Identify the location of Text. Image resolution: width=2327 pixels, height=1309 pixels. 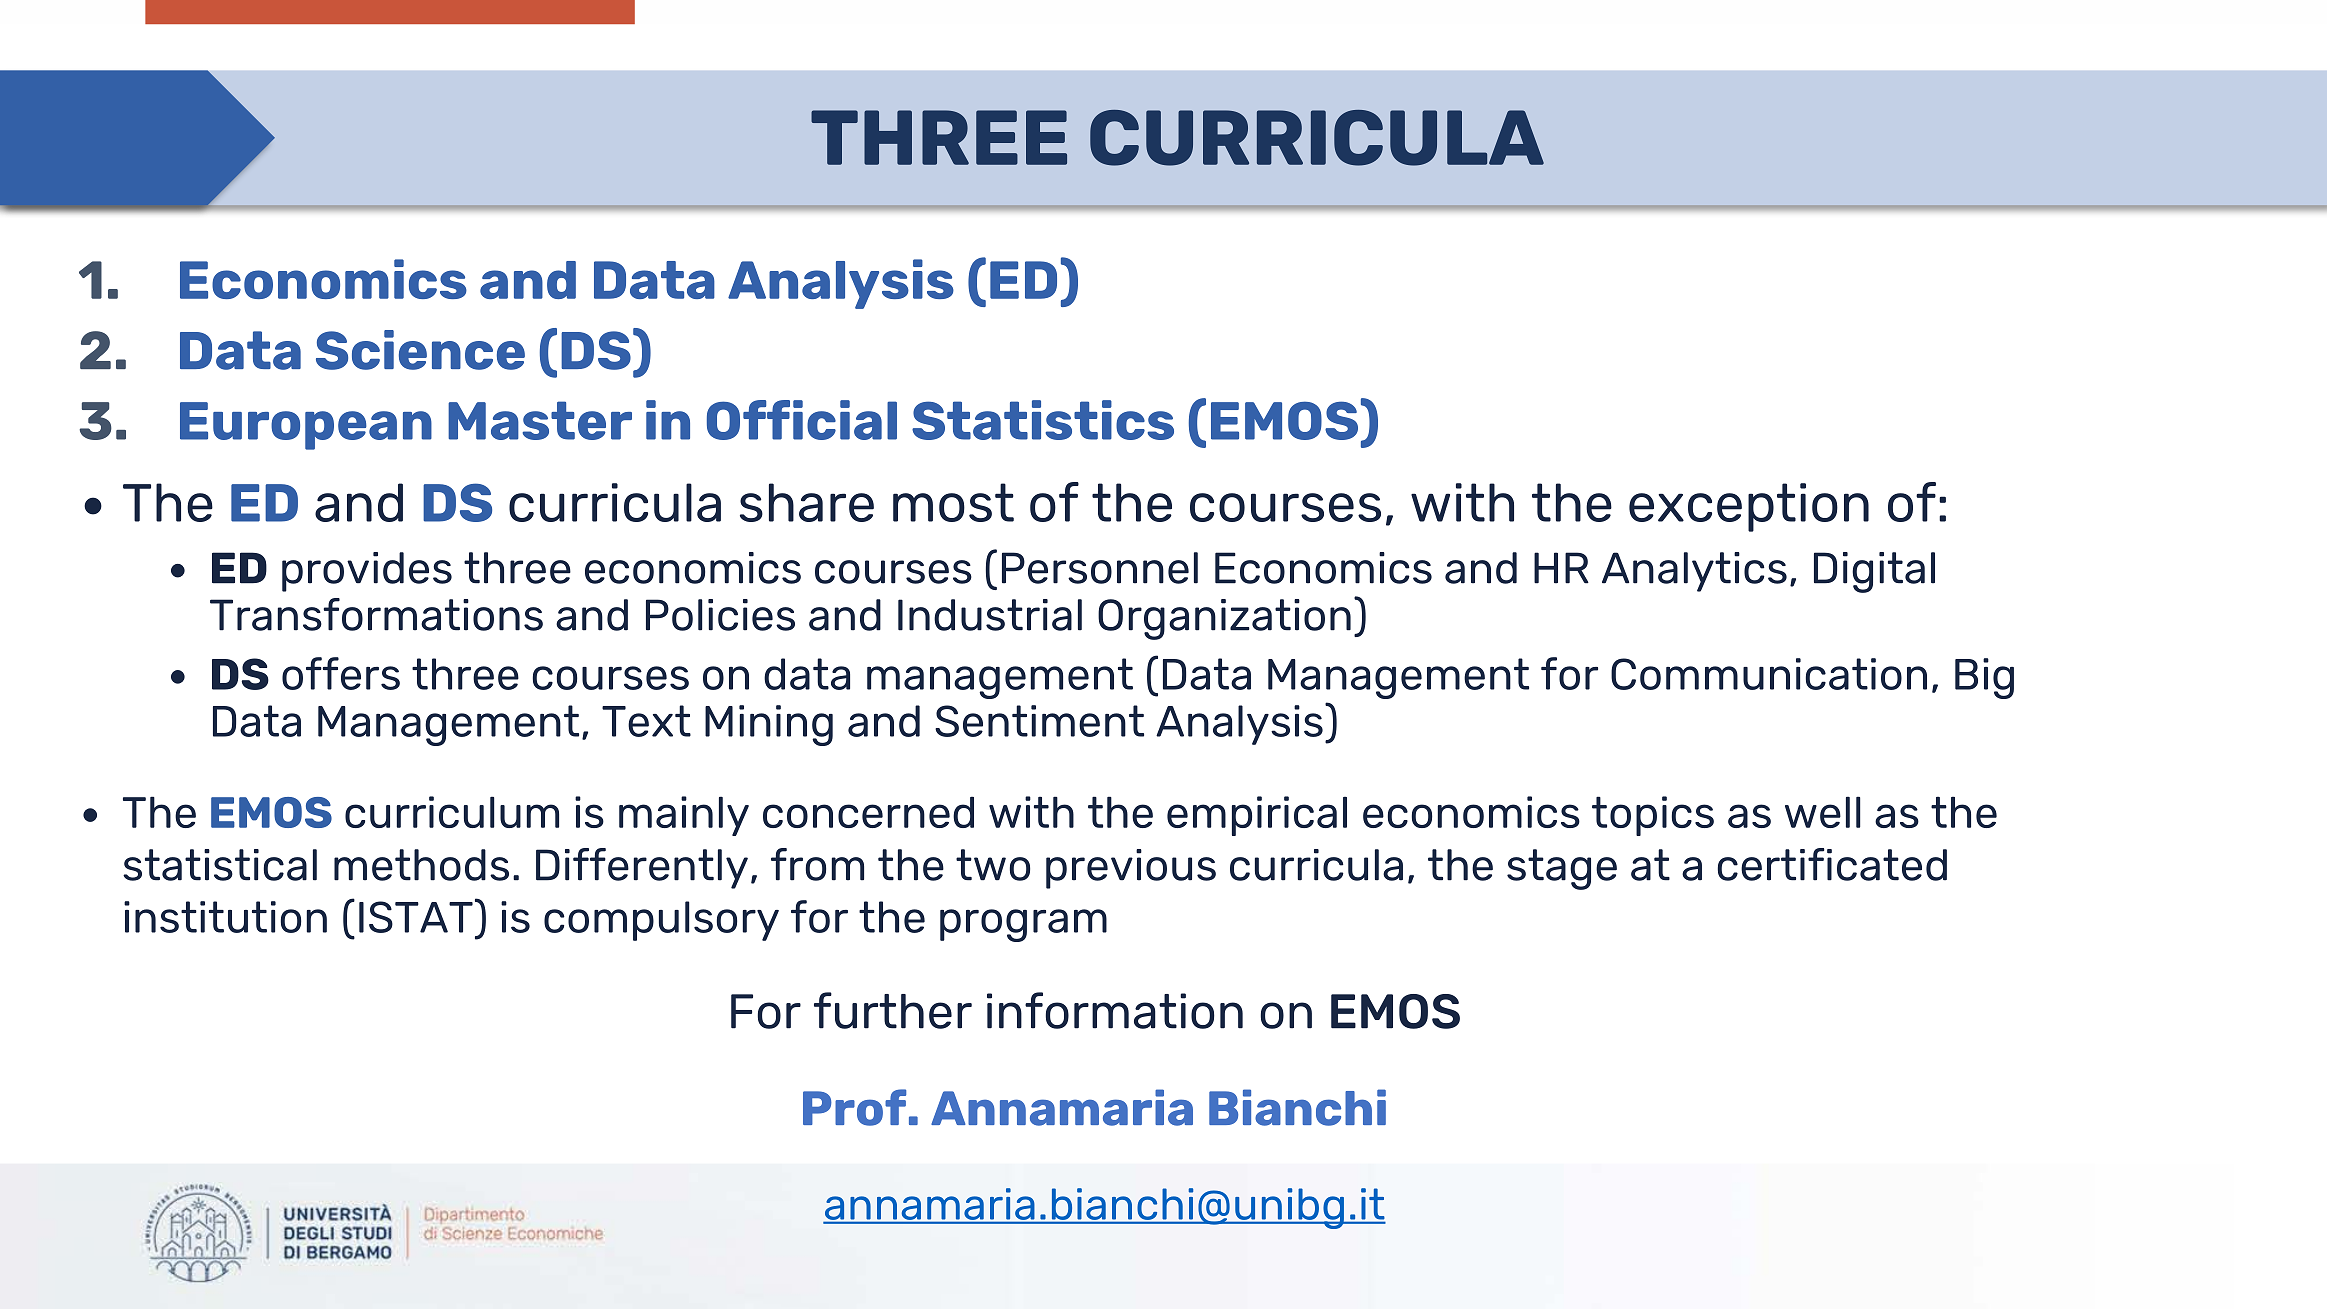
(646, 721).
